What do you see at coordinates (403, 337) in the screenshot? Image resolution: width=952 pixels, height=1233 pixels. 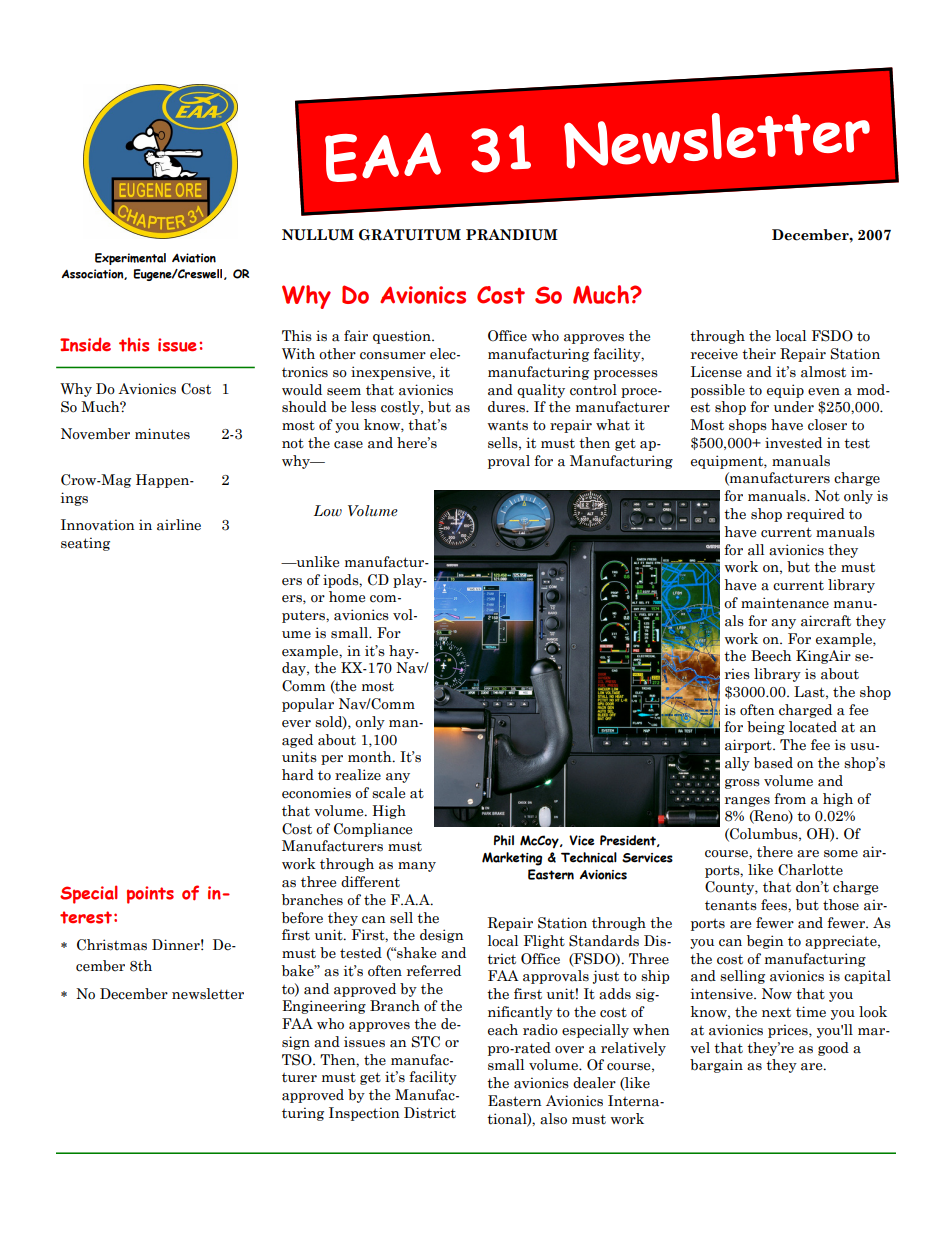 I see `question` at bounding box center [403, 337].
